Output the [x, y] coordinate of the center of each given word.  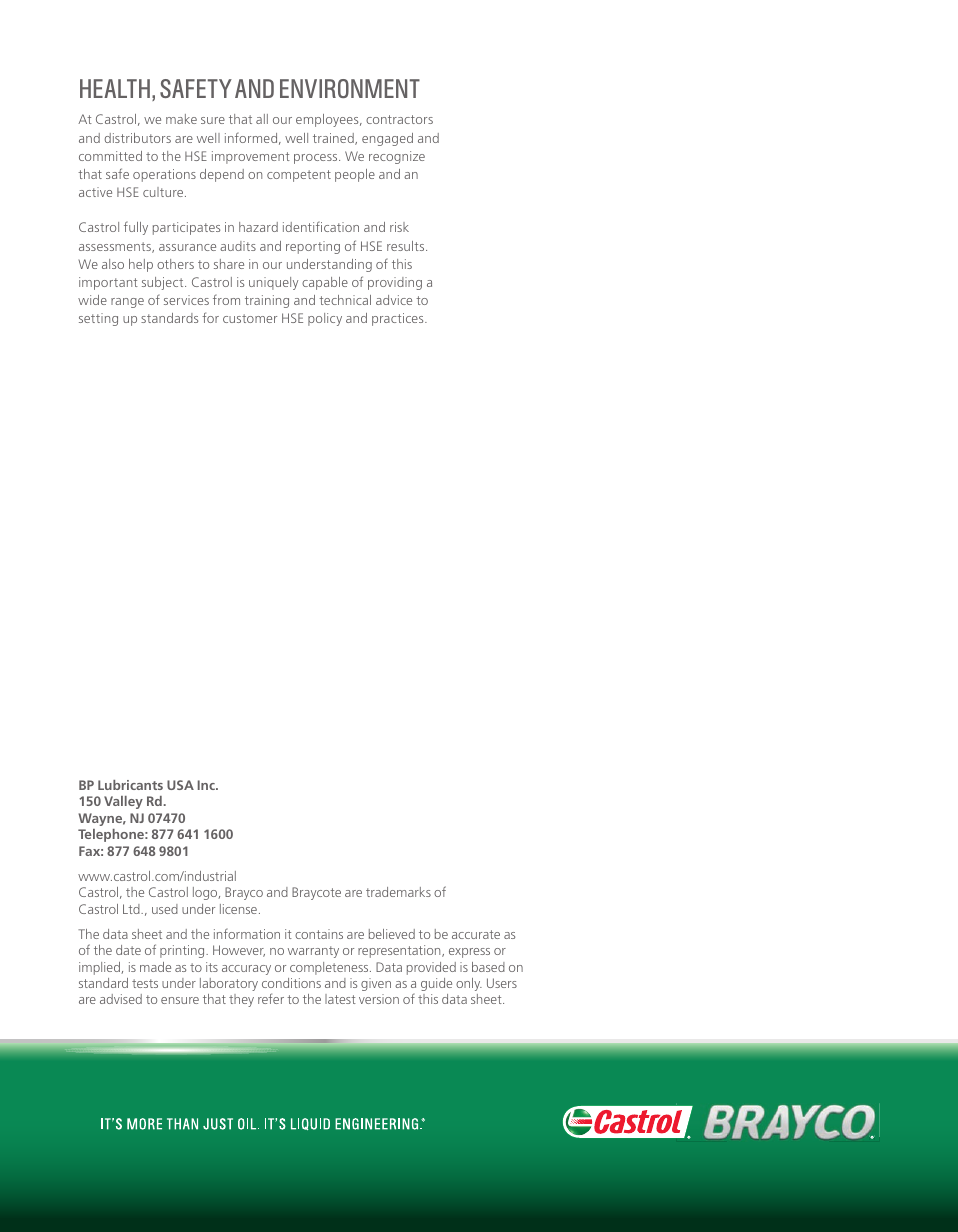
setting [98, 319]
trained [334, 139]
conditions [291, 983]
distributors [138, 138]
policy [325, 319]
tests [145, 983]
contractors [399, 119]
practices [399, 319]
